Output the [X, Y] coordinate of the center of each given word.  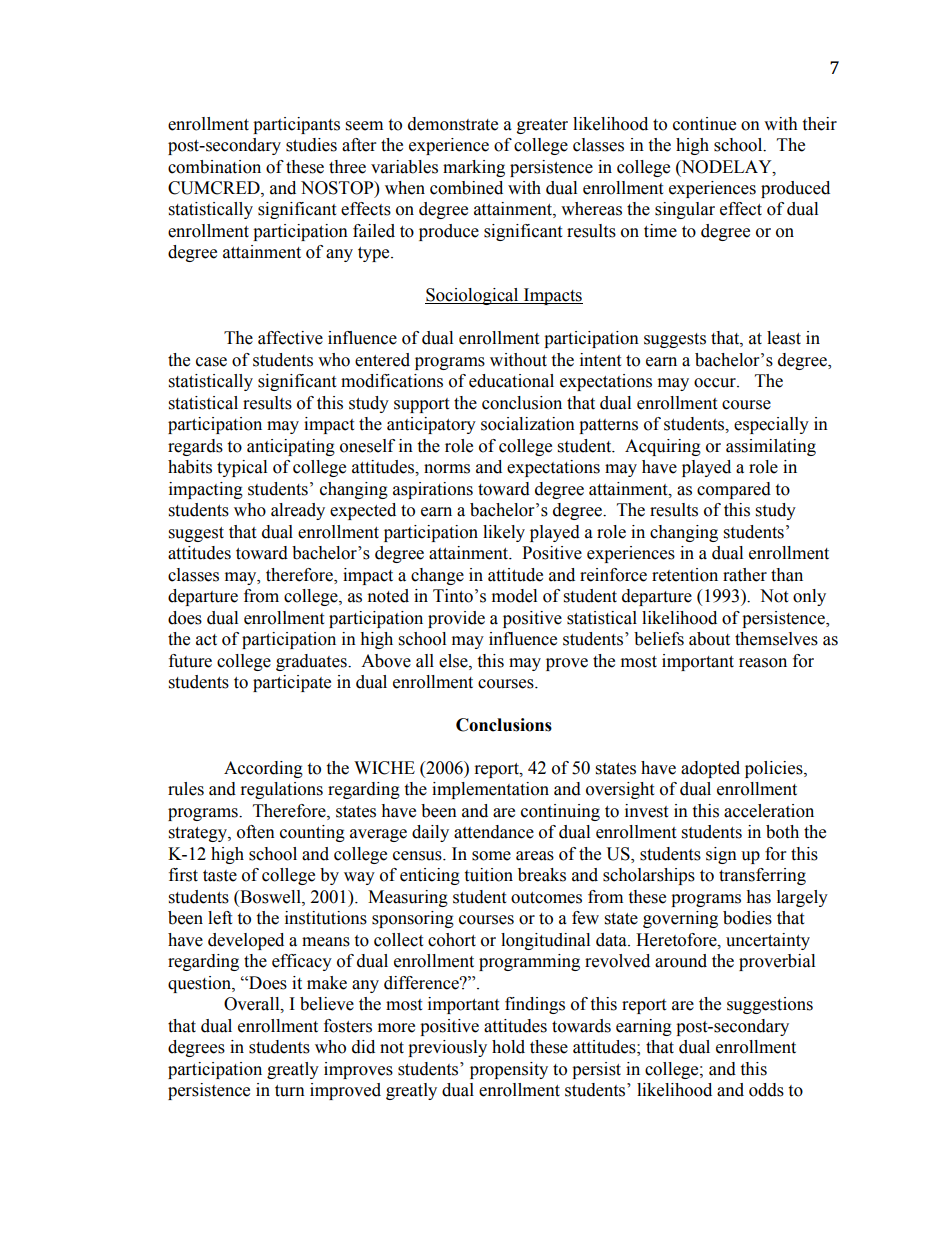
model [514, 596]
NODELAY [726, 167]
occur [716, 383]
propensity [509, 1070]
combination [214, 167]
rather [745, 575]
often [256, 832]
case [211, 362]
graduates [312, 662]
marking [474, 168]
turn [290, 1091]
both [782, 832]
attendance [494, 832]
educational [511, 381]
